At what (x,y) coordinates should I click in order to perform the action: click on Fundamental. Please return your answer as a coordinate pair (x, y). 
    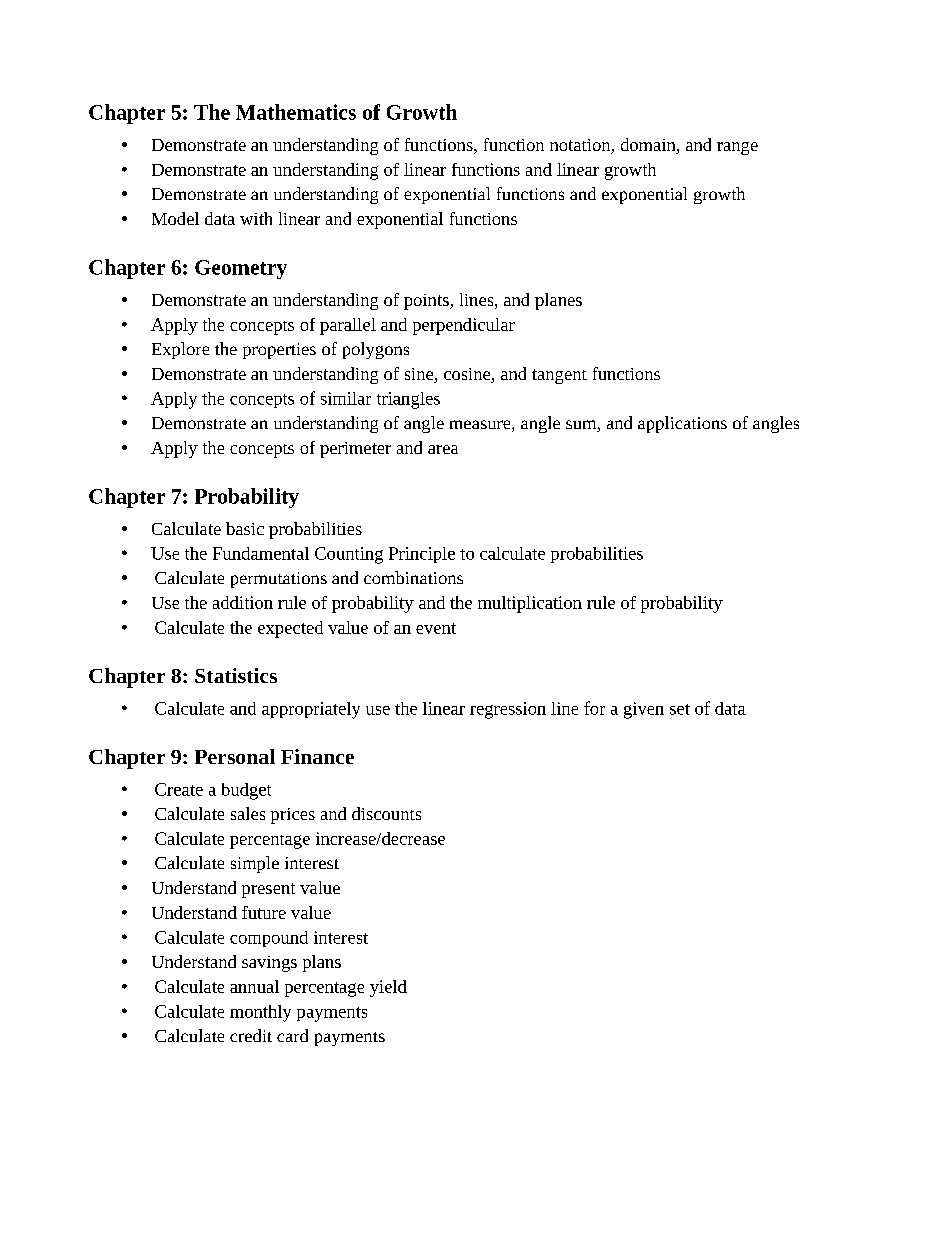
    Looking at the image, I should click on (261, 553).
